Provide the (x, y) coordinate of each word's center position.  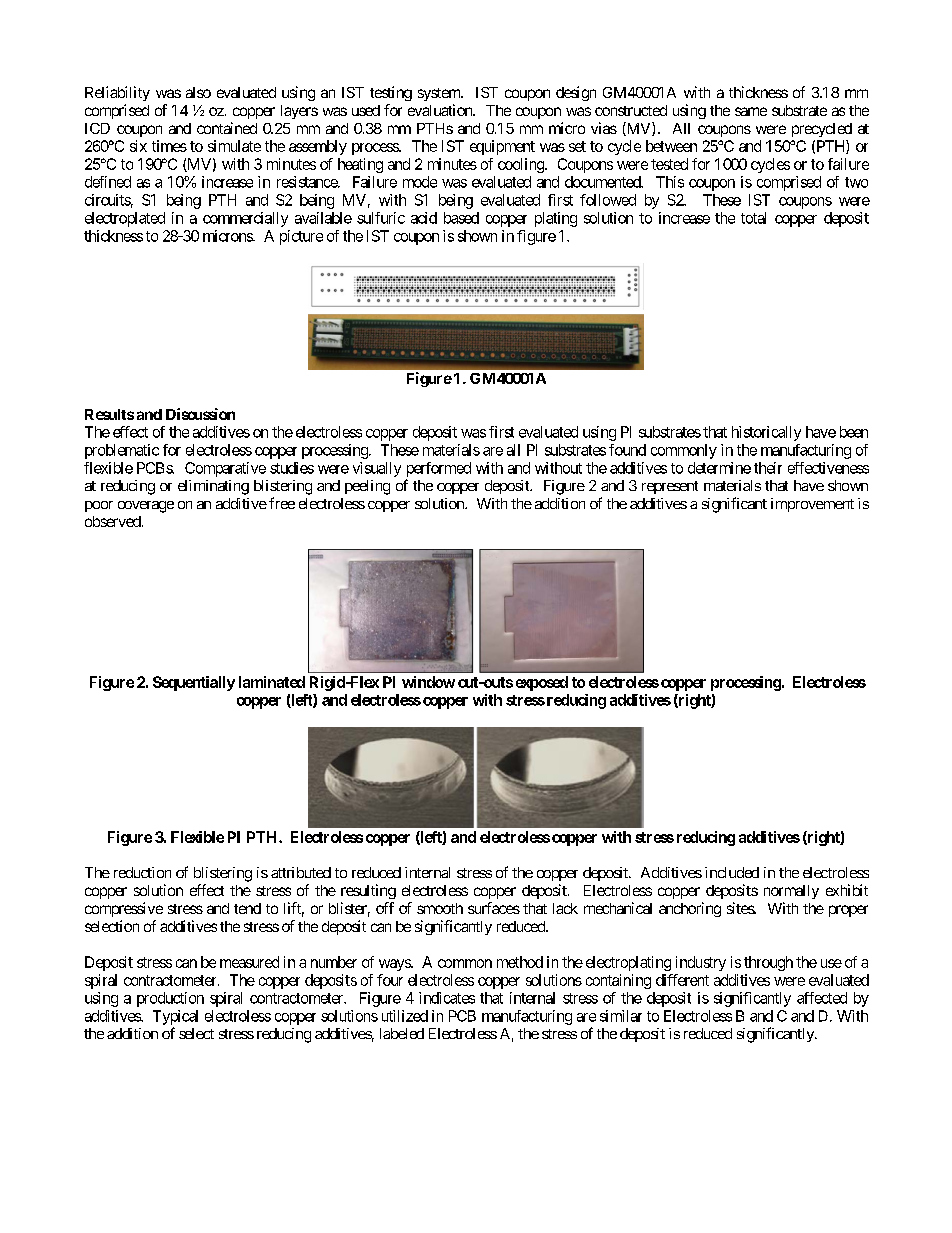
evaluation (441, 110)
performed (439, 469)
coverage (146, 507)
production (170, 999)
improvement (812, 505)
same (751, 111)
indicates (447, 998)
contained (227, 128)
